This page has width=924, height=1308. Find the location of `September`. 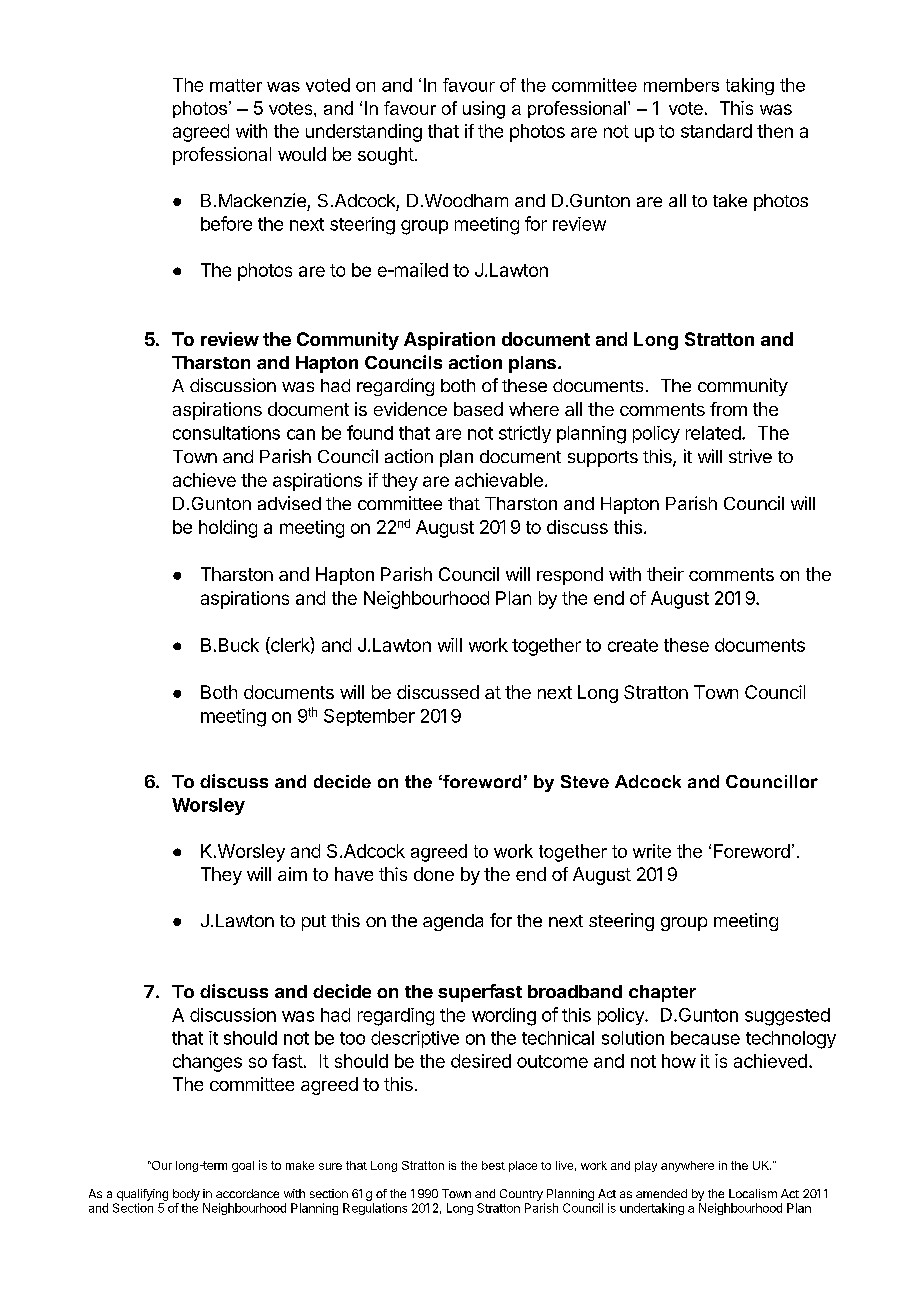

September is located at coordinates (369, 717).
